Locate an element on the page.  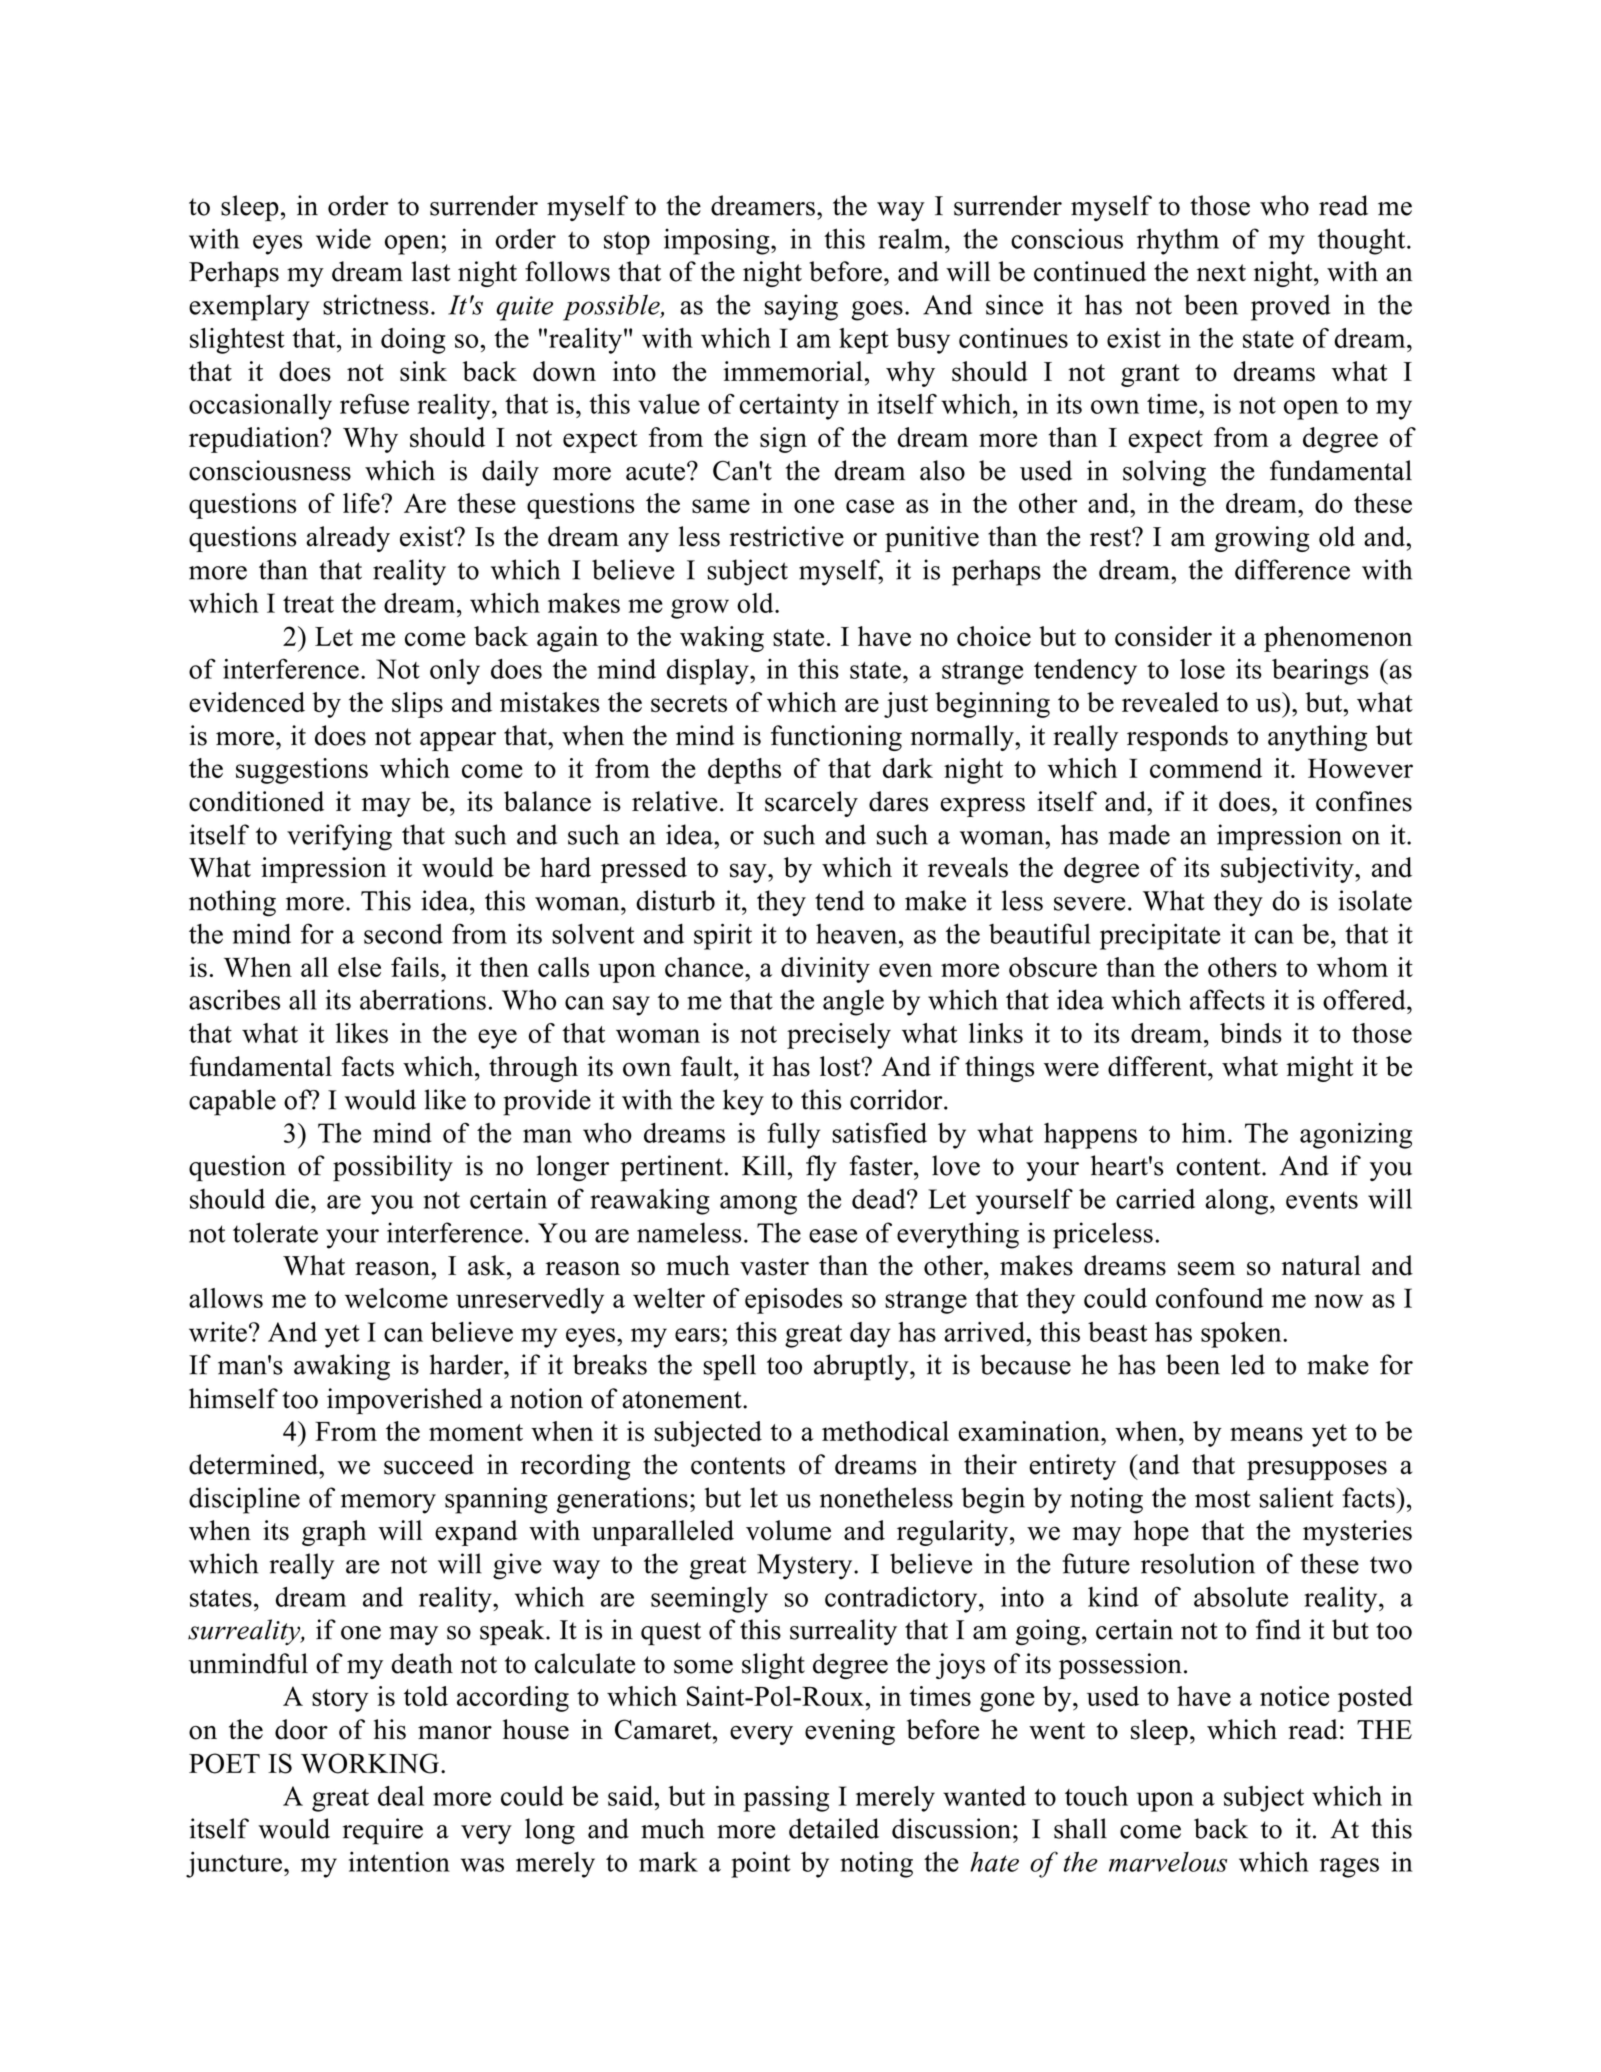
scarcely is located at coordinates (811, 804).
